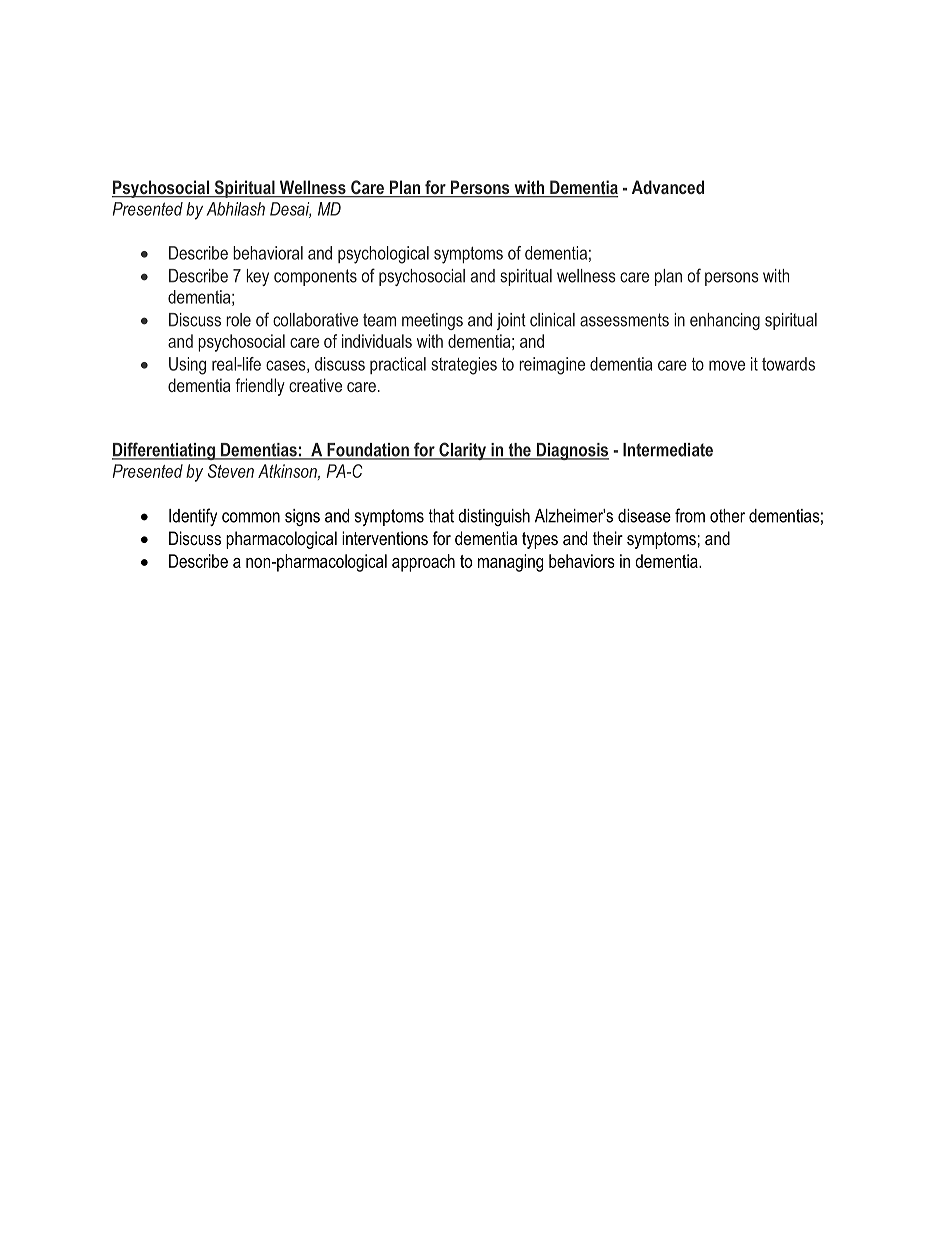 Image resolution: width=952 pixels, height=1233 pixels. Describe the element at coordinates (668, 450) in the screenshot. I see `Intermediate` at that location.
